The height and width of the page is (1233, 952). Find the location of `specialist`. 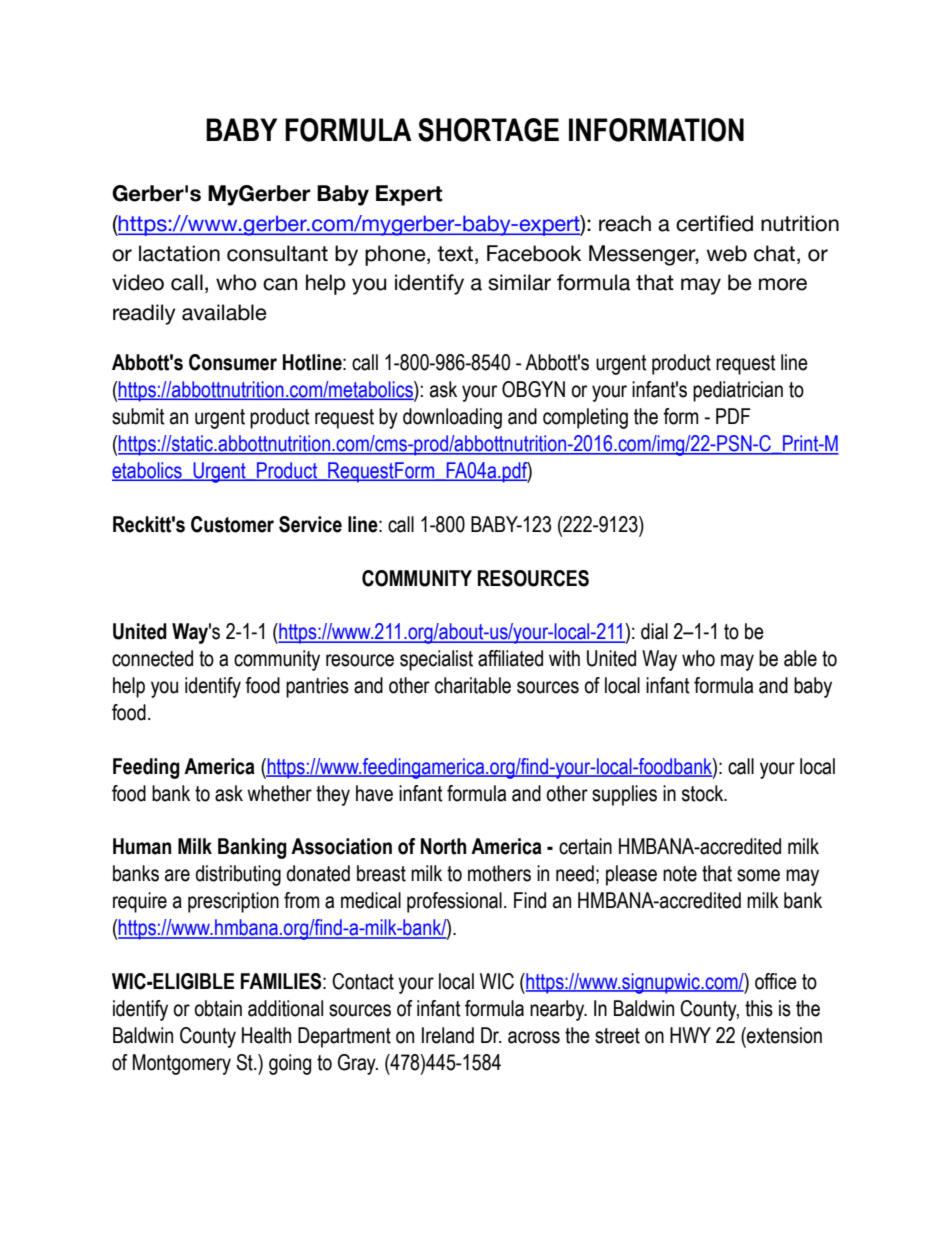

specialist is located at coordinates (436, 660).
